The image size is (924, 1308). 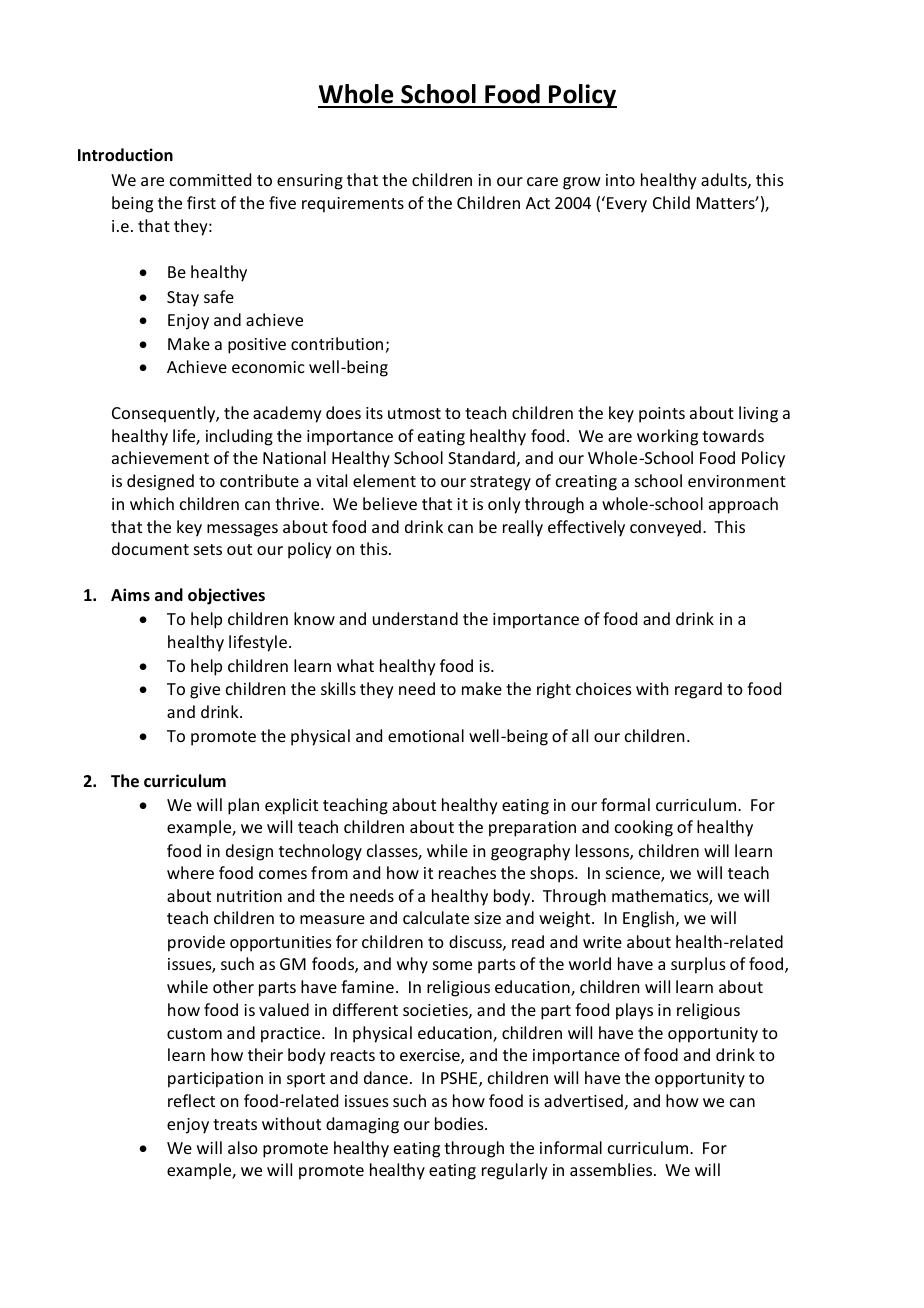 I want to click on assemblies, so click(x=612, y=1169).
